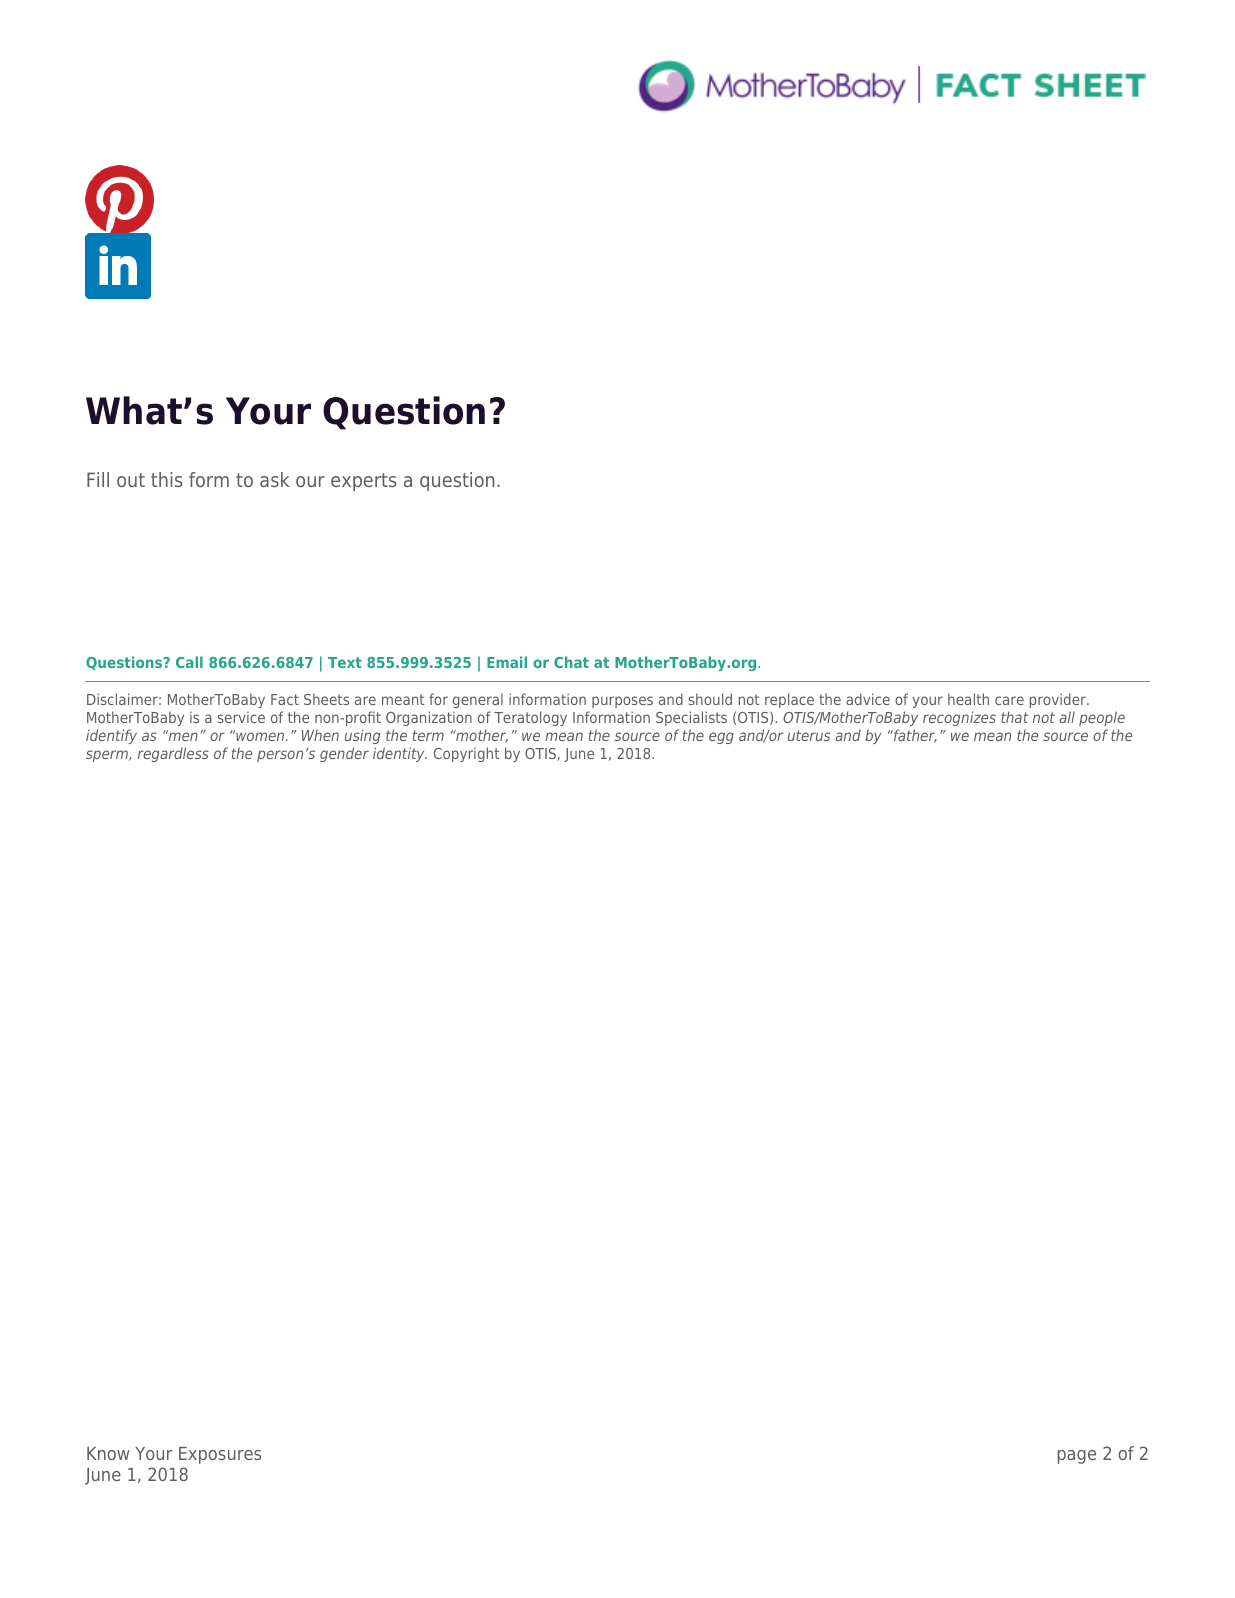 This screenshot has width=1235, height=1598. I want to click on Exposures, so click(220, 1455).
